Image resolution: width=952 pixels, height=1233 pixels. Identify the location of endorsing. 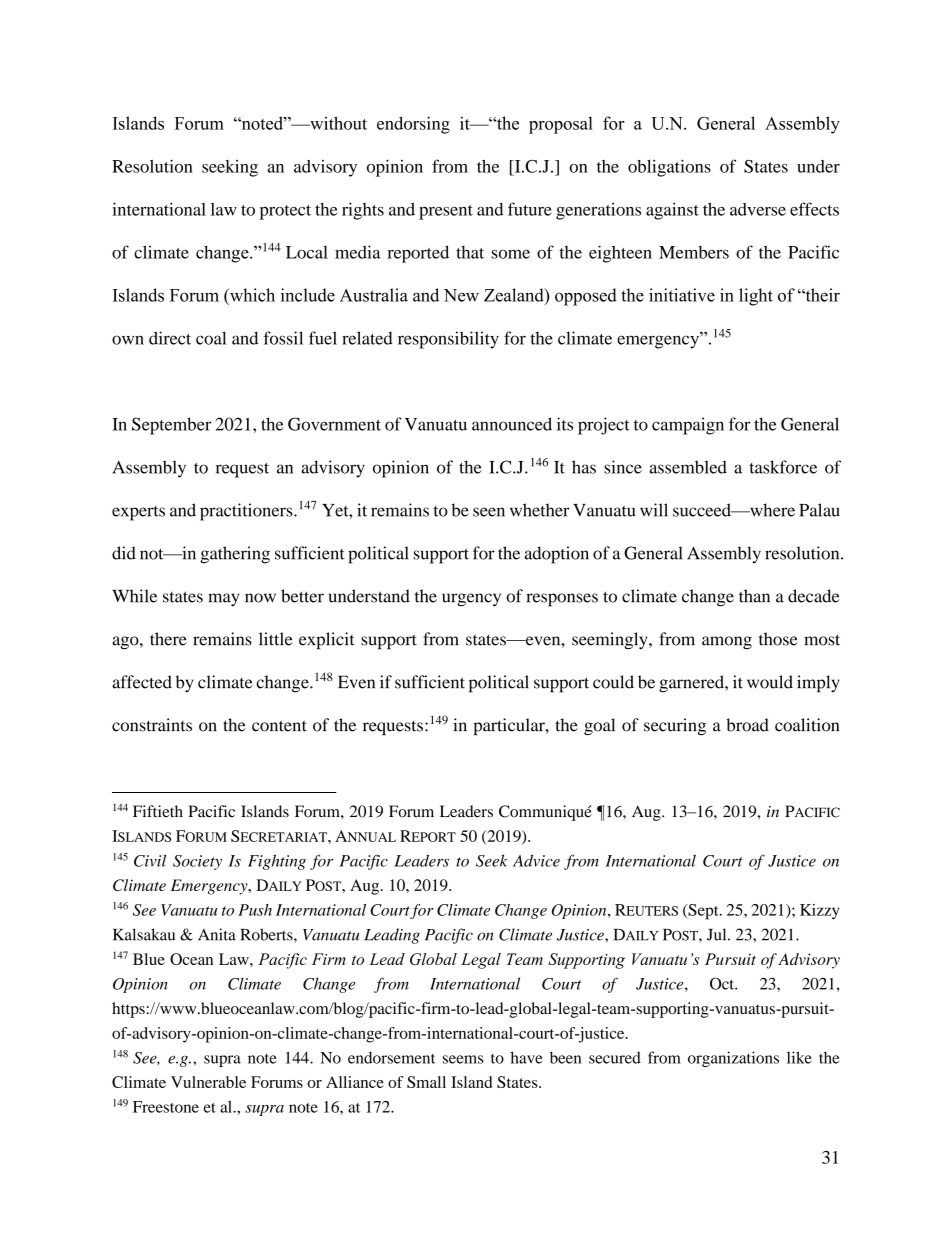
(413, 125).
